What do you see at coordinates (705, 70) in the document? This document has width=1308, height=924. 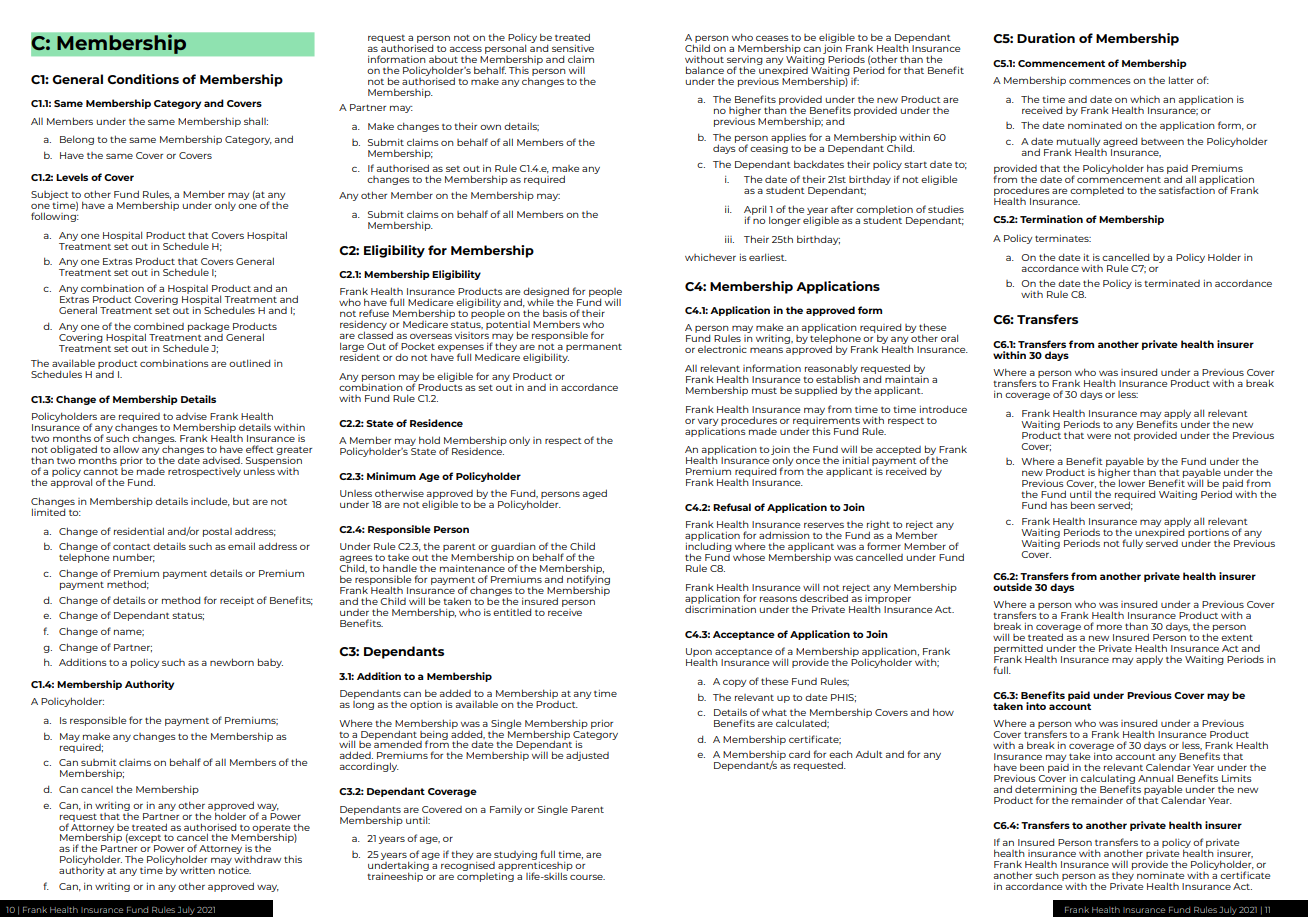 I see `balance` at bounding box center [705, 70].
